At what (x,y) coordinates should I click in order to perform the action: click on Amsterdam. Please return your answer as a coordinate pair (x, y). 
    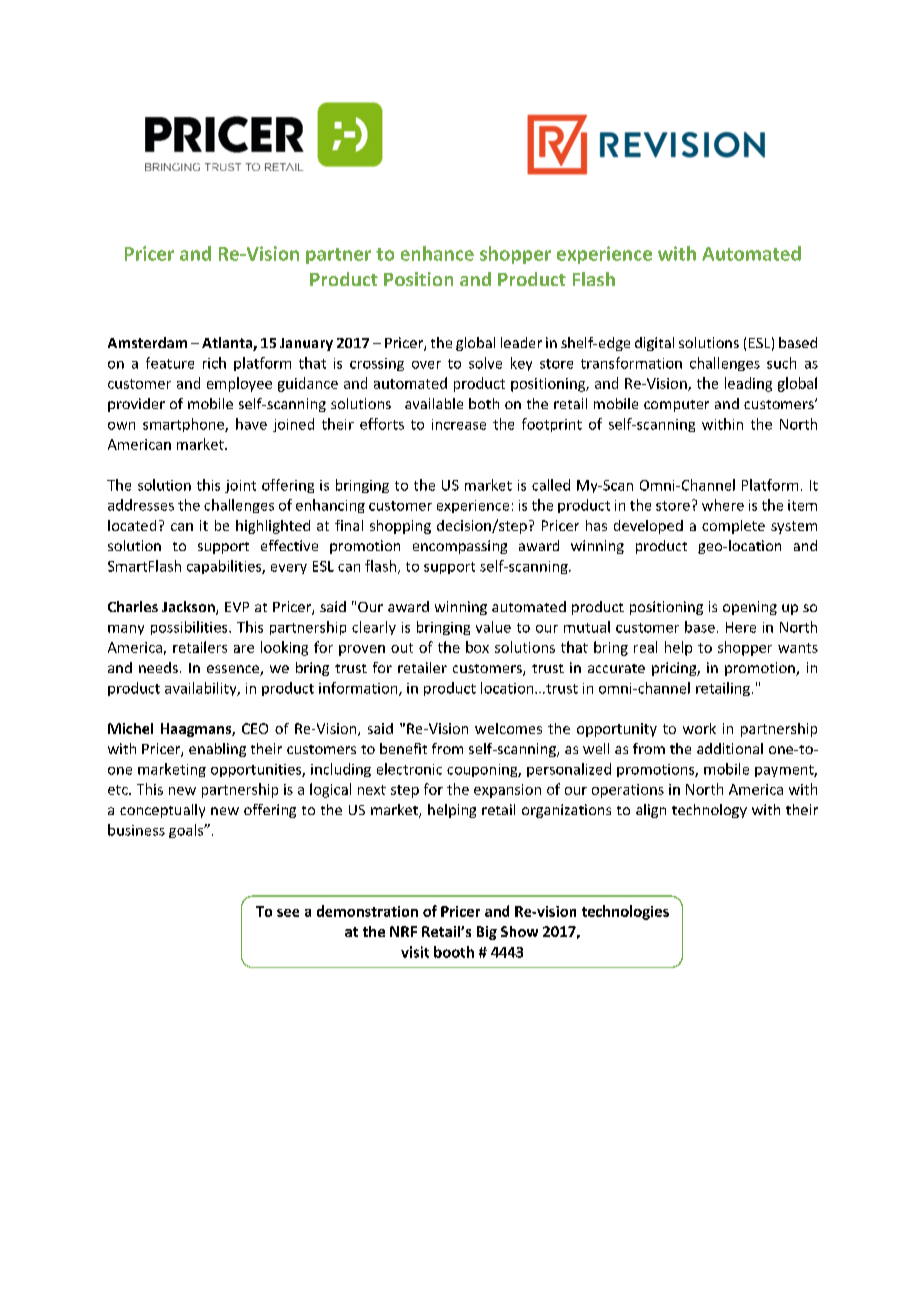
    Looking at the image, I should click on (147, 342).
